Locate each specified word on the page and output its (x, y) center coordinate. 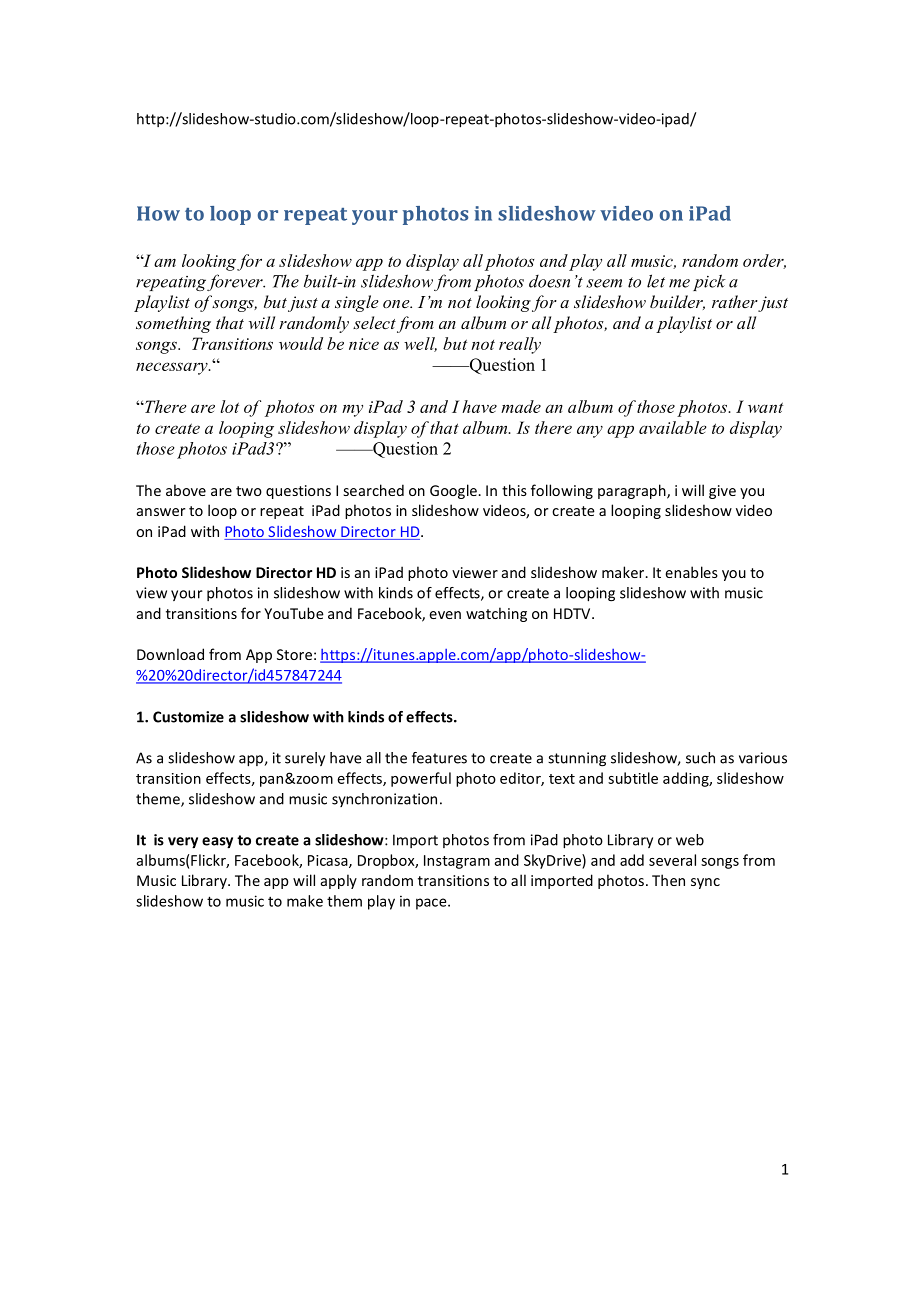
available (672, 427)
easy (217, 843)
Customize (188, 717)
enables (691, 572)
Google (454, 491)
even (445, 615)
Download (170, 654)
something (173, 324)
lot (230, 406)
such (700, 758)
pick (709, 282)
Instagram (457, 862)
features (439, 758)
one (397, 304)
